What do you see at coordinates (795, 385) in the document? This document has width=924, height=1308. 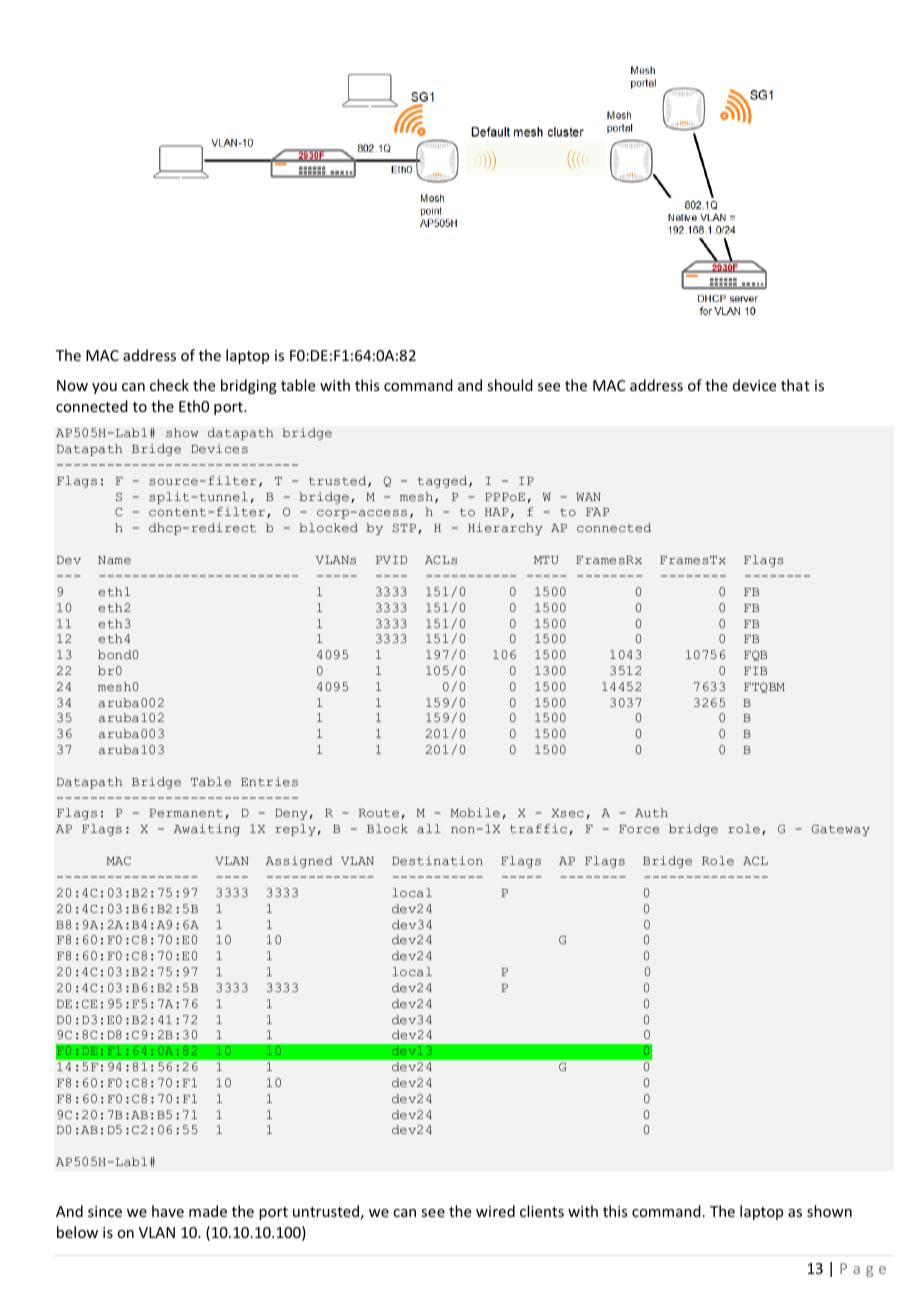 I see `that` at bounding box center [795, 385].
